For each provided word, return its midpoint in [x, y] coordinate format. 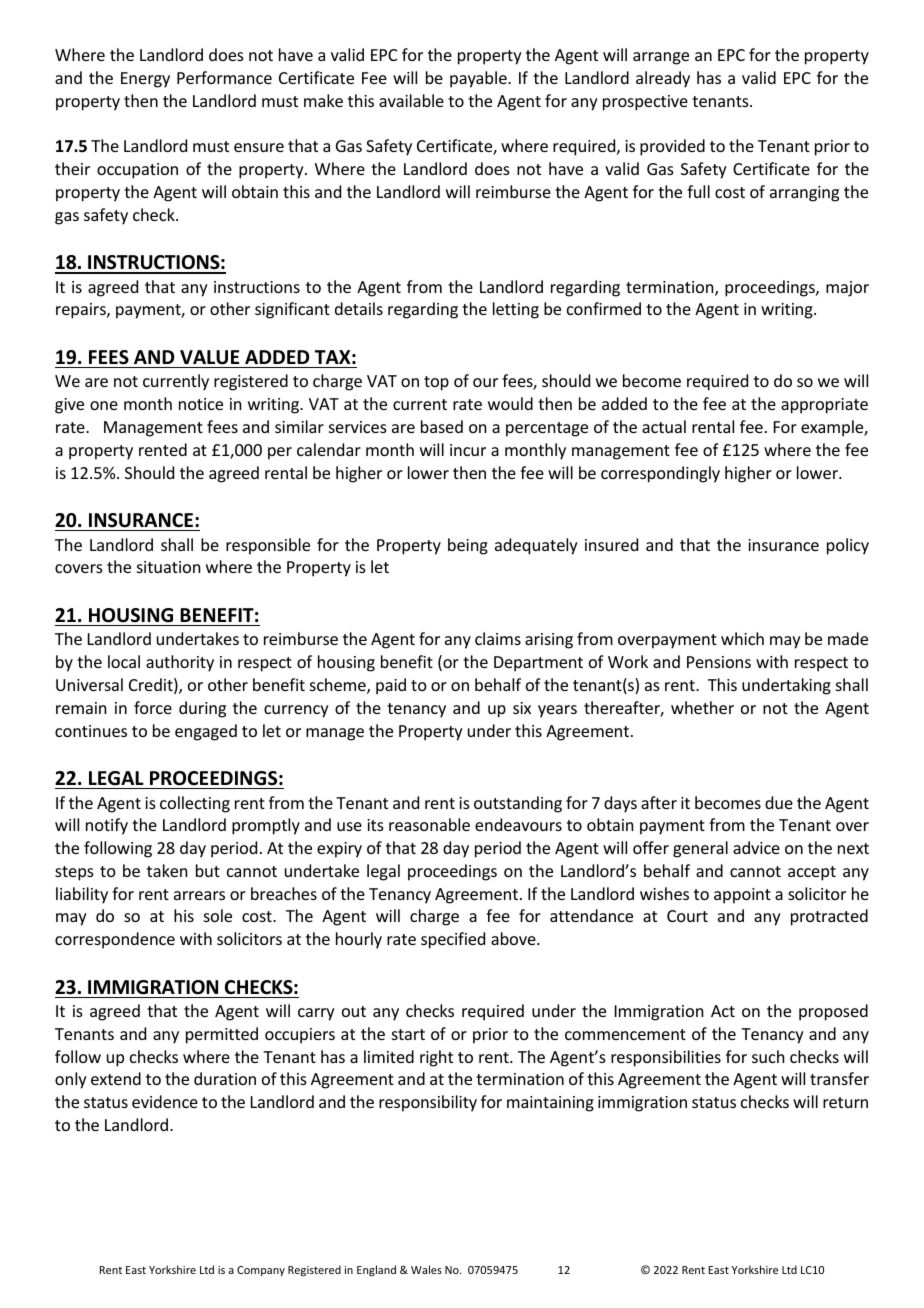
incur [468, 450]
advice [756, 847]
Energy [145, 80]
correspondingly [660, 474]
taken [167, 870]
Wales [426, 1269]
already [663, 79]
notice [201, 404]
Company [261, 1271]
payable [479, 79]
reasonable [429, 824]
